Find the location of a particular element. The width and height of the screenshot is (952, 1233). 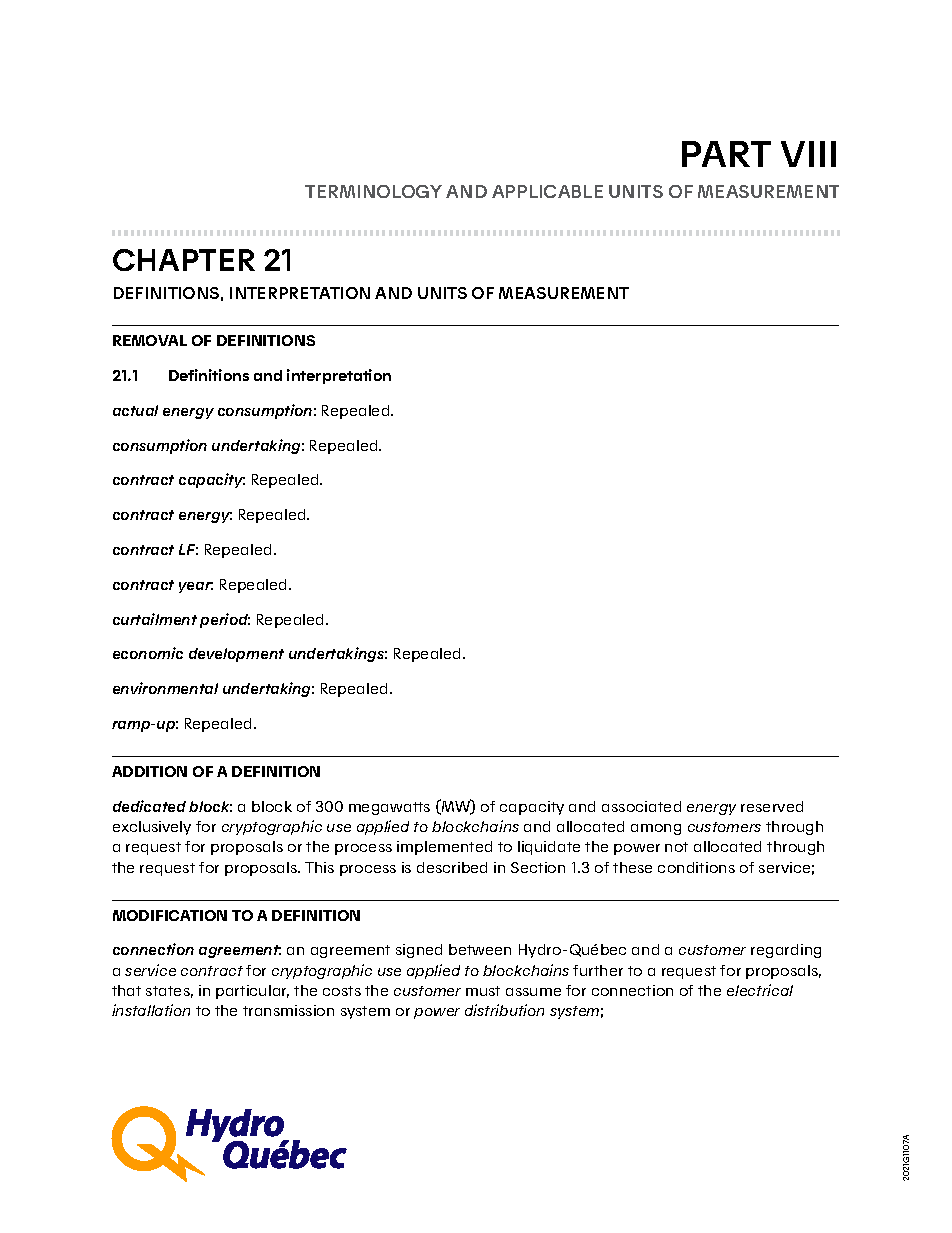

REMOVAL is located at coordinates (150, 340).
